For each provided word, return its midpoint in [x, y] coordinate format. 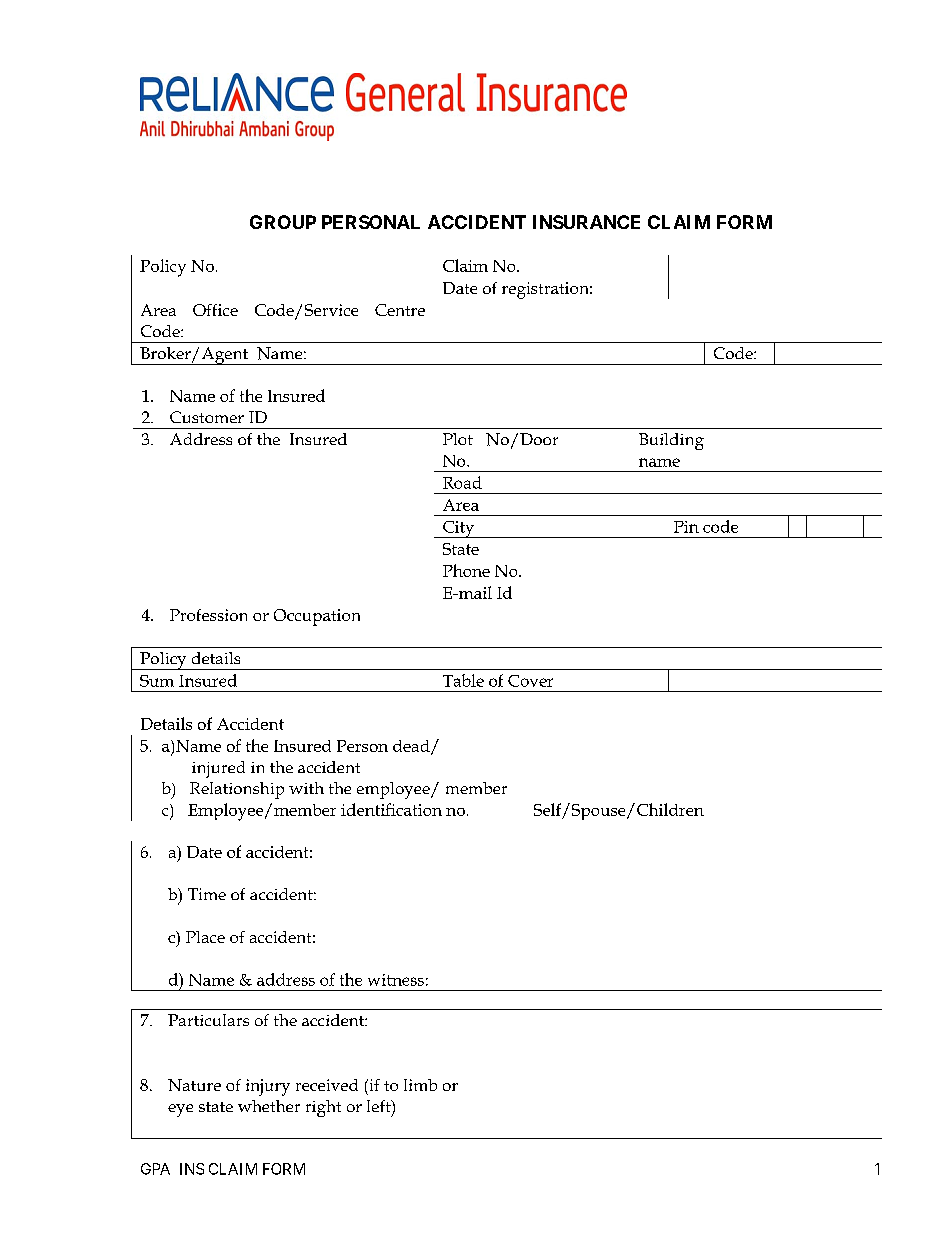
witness [396, 980]
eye [180, 1110]
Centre [400, 310]
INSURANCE [586, 222]
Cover [530, 681]
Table [463, 680]
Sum [157, 681]
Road [462, 482]
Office [215, 310]
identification [391, 809]
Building [671, 441]
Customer [207, 417]
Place [205, 937]
